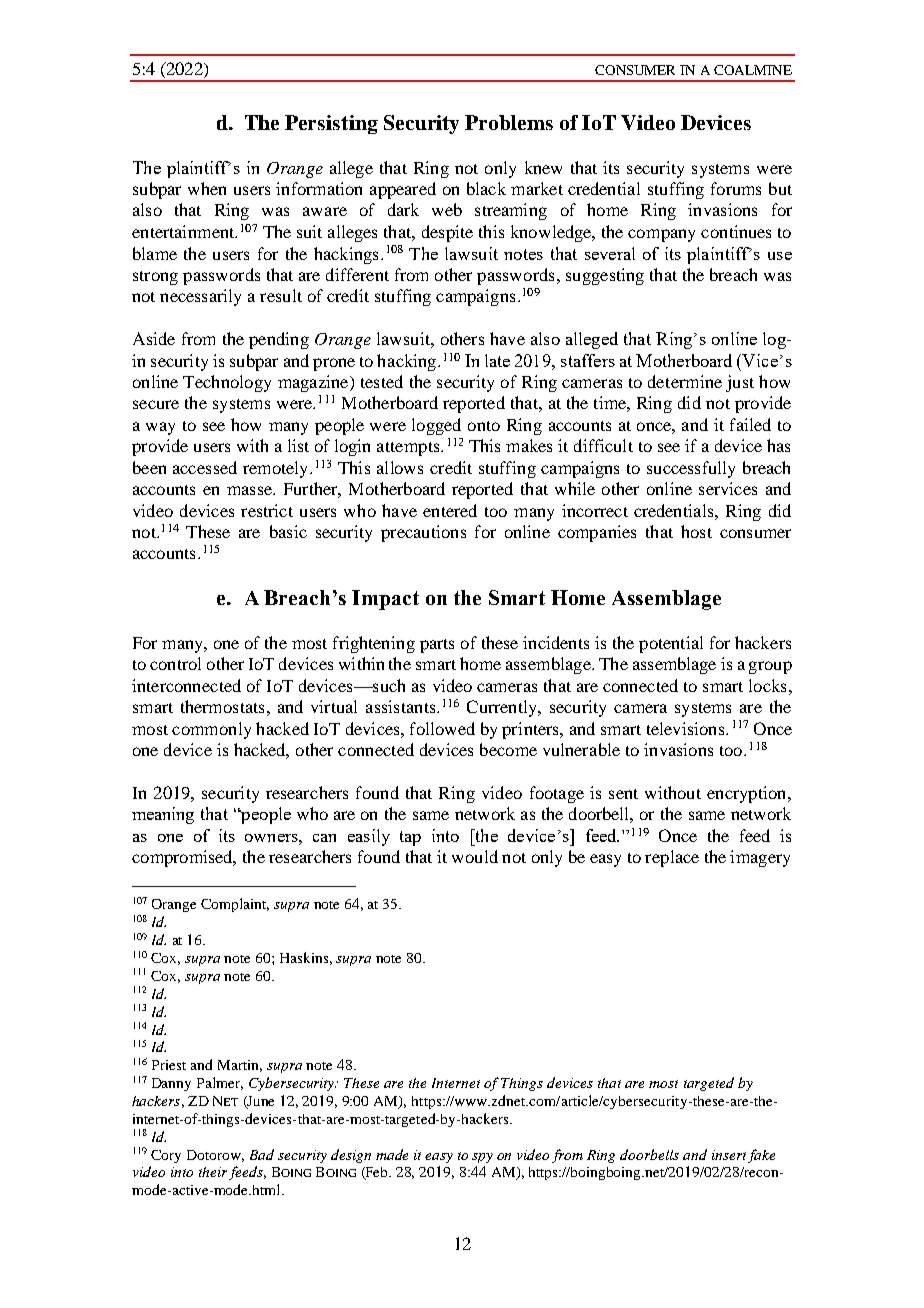  I want to click on when, so click(207, 188).
